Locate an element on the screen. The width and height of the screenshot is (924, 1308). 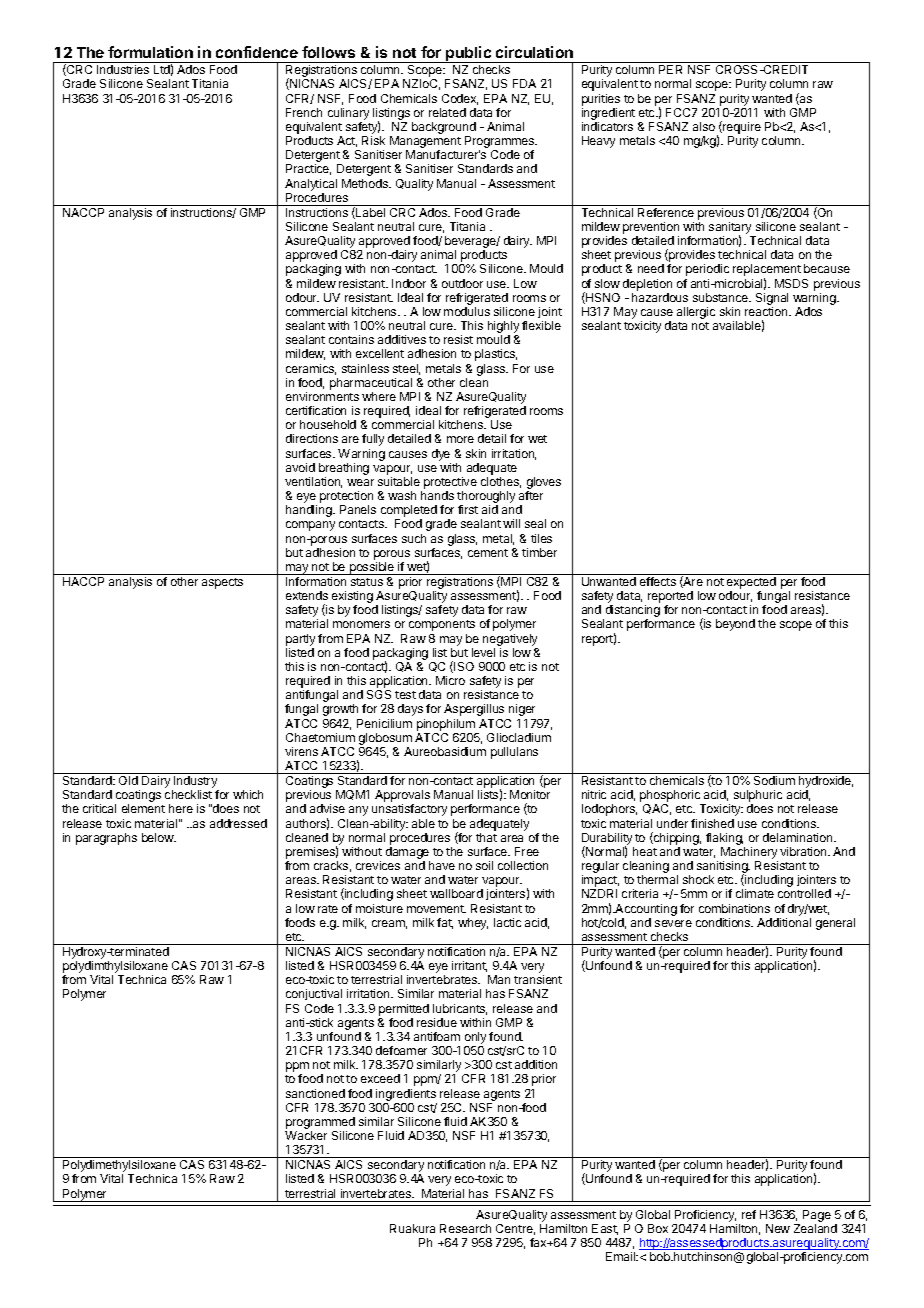
related is located at coordinates (447, 112).
